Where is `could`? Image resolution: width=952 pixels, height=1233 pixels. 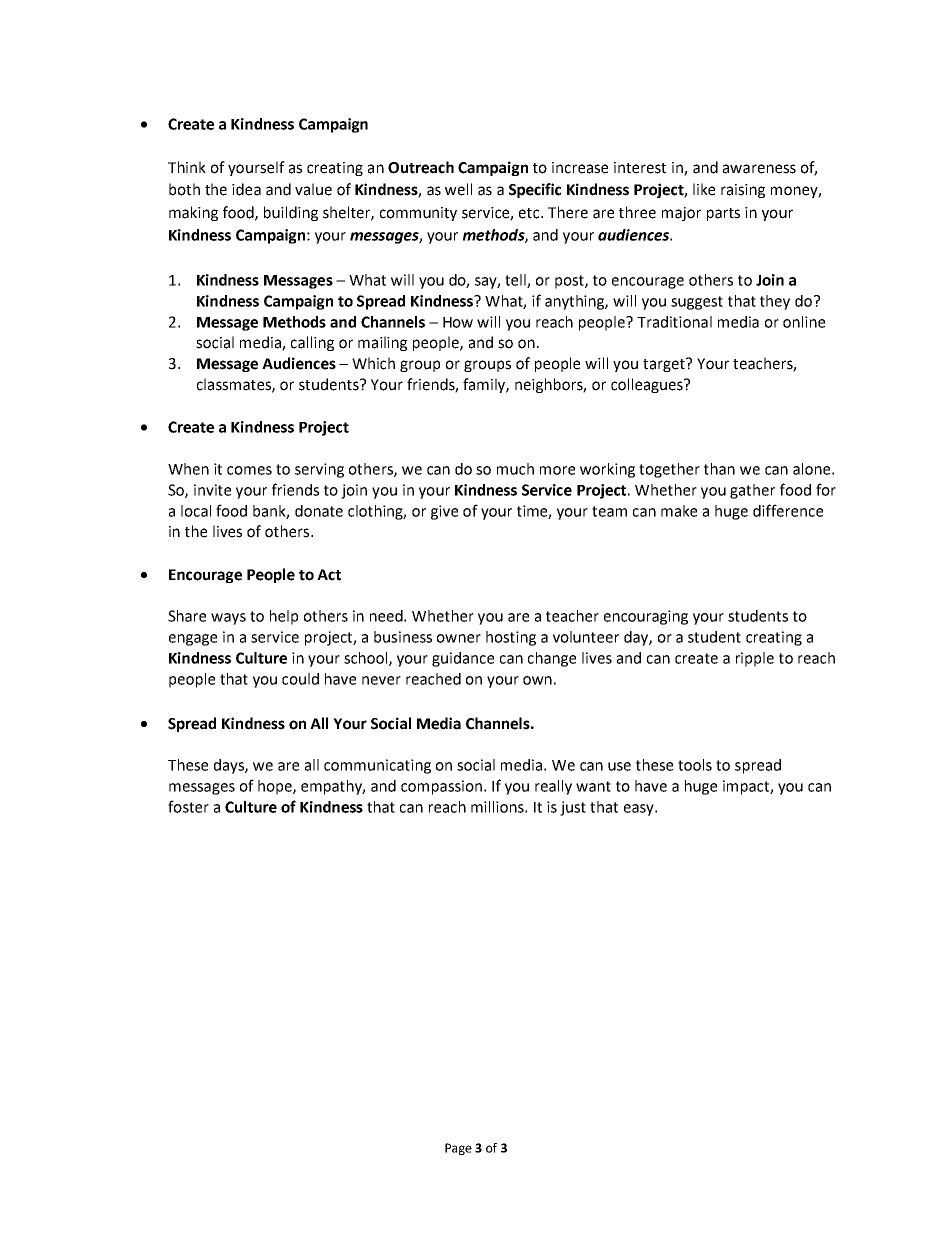
could is located at coordinates (300, 679).
